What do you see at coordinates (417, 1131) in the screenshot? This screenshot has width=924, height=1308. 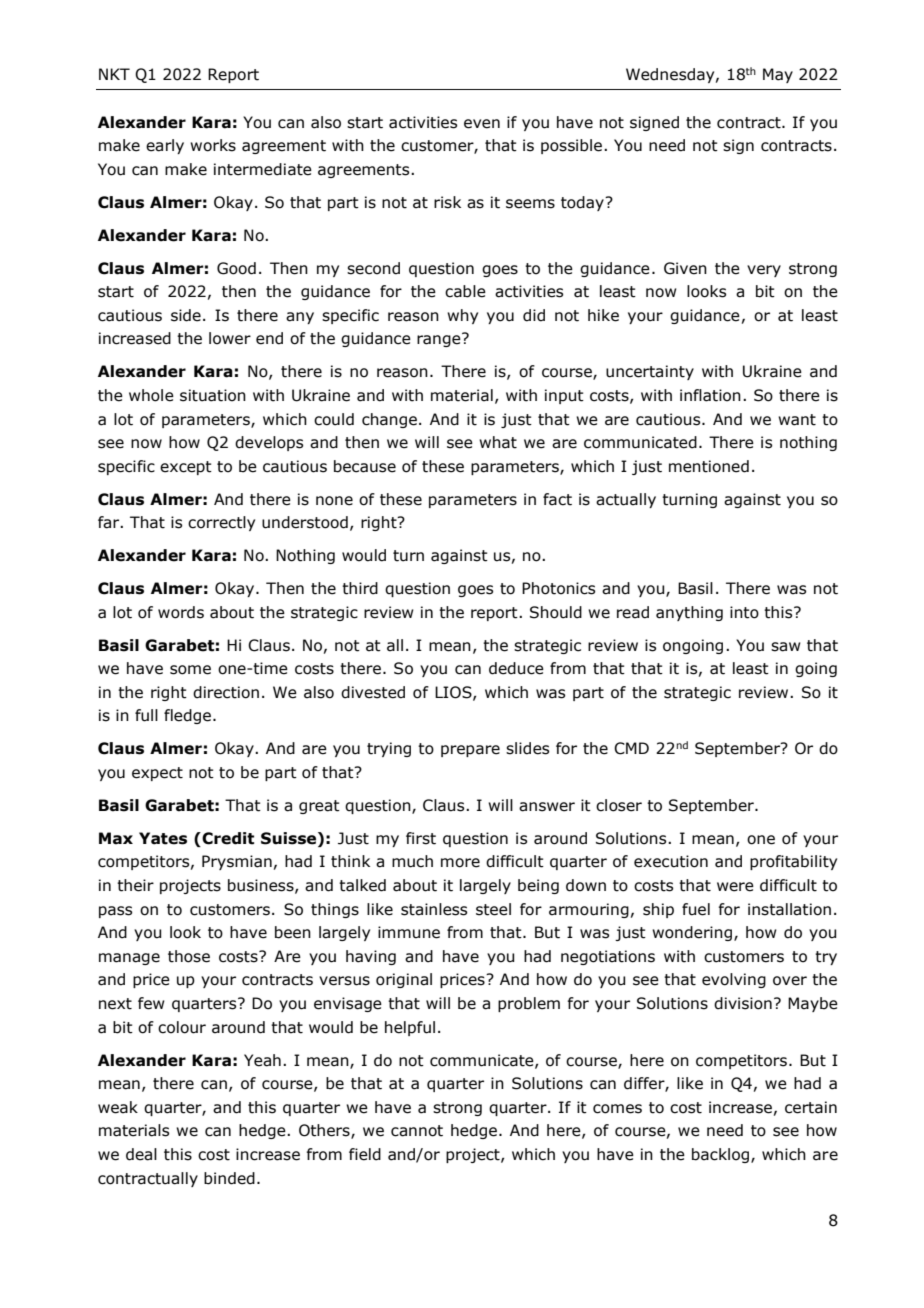 I see `cannot` at bounding box center [417, 1131].
